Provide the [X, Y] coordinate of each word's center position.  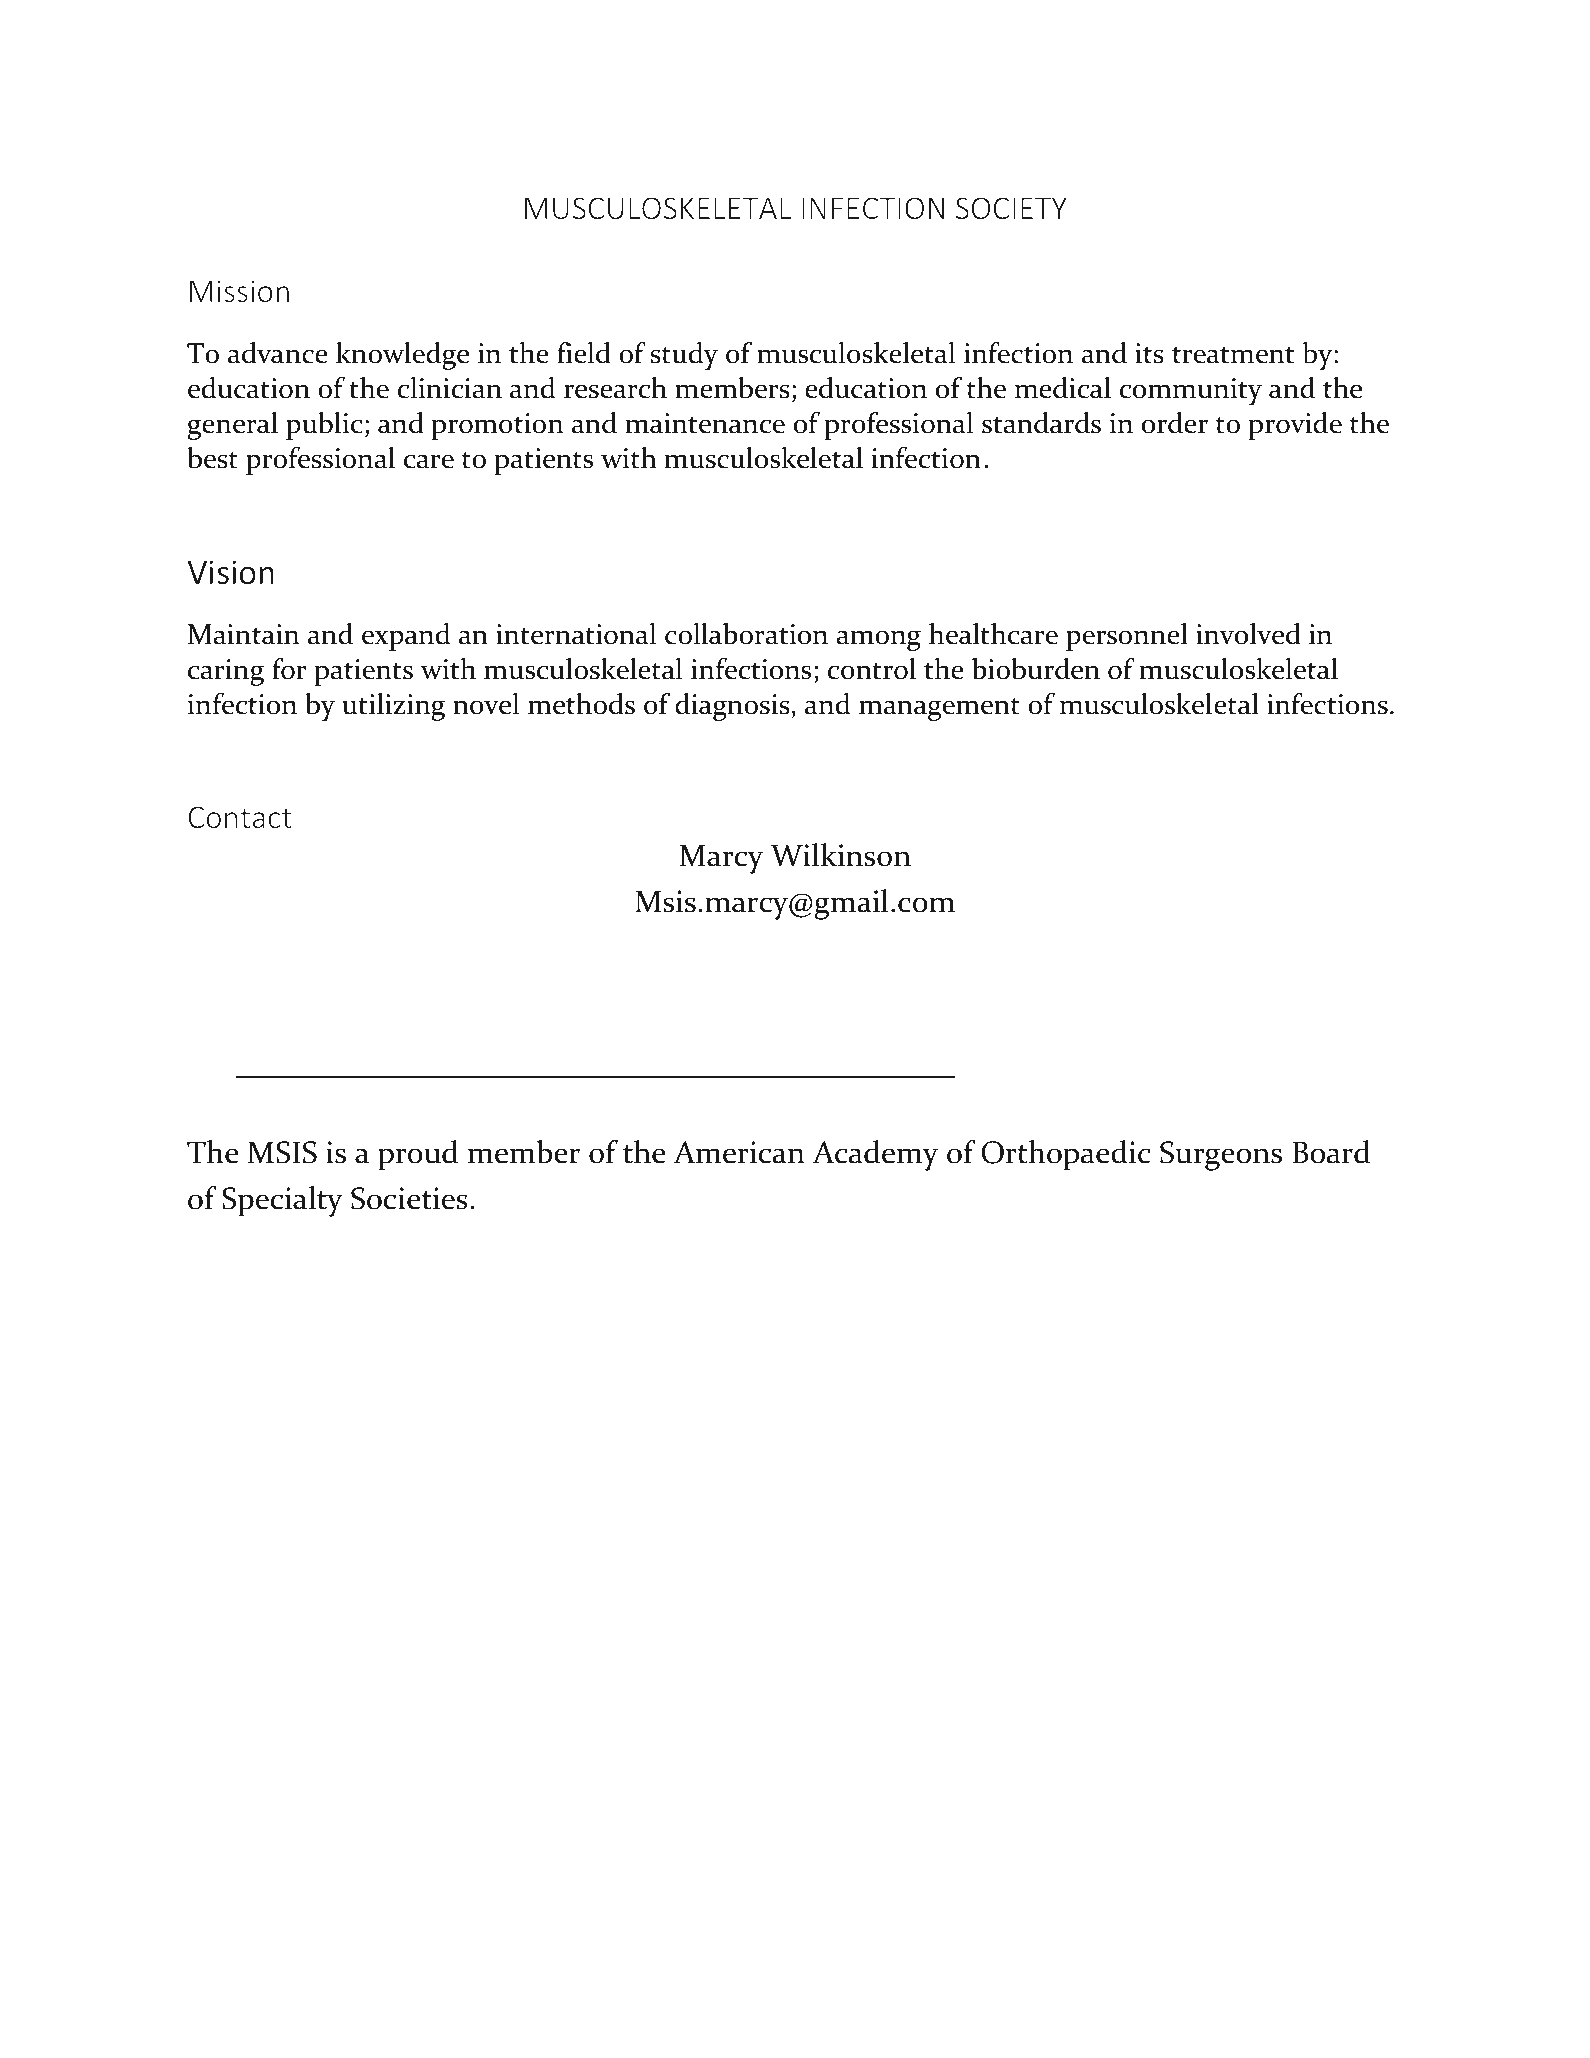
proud [418, 1155]
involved [1248, 634]
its [1149, 353]
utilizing [393, 707]
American [739, 1152]
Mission [239, 291]
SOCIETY [1011, 208]
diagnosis [733, 707]
